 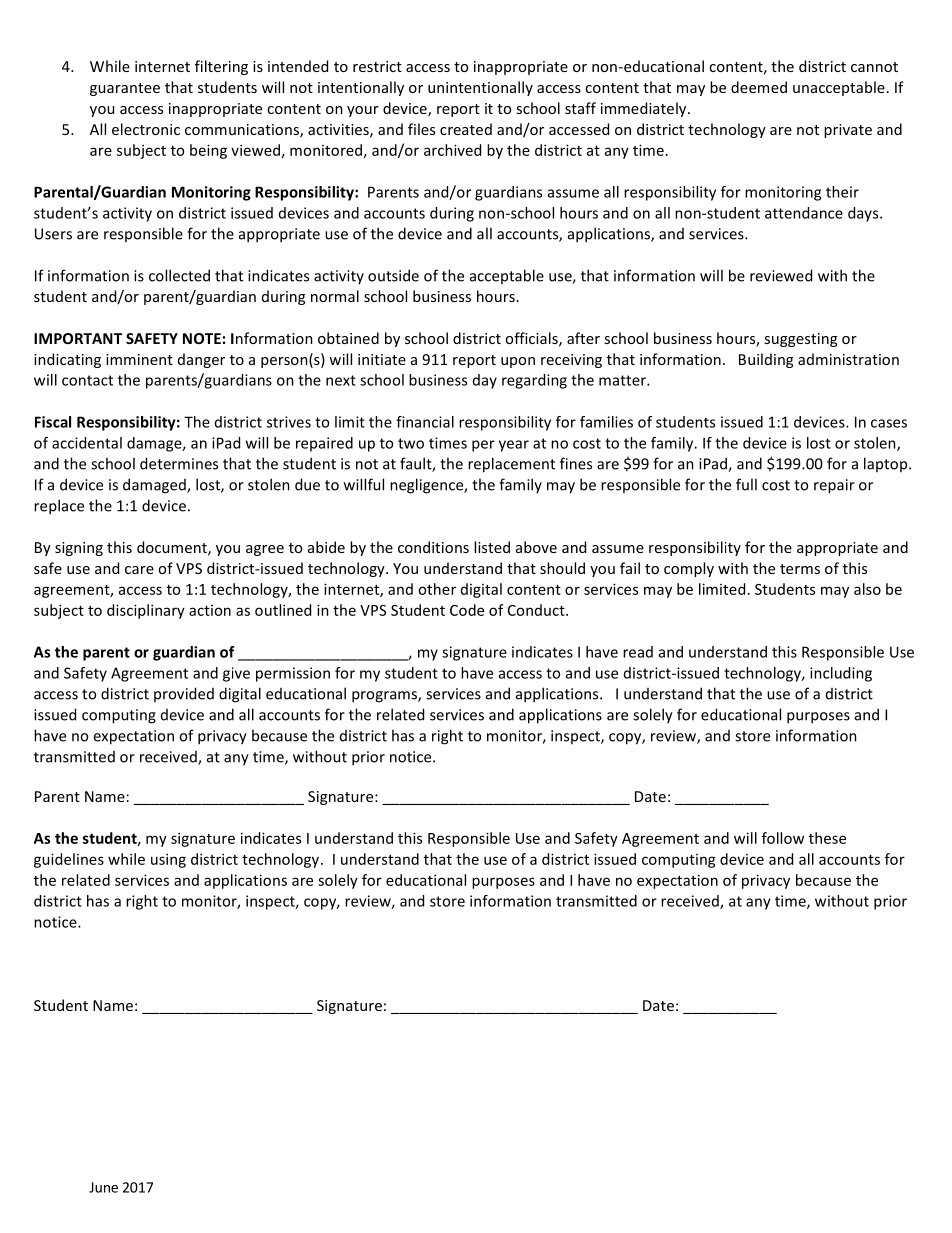 What do you see at coordinates (467, 610) in the screenshot?
I see `Code` at bounding box center [467, 610].
